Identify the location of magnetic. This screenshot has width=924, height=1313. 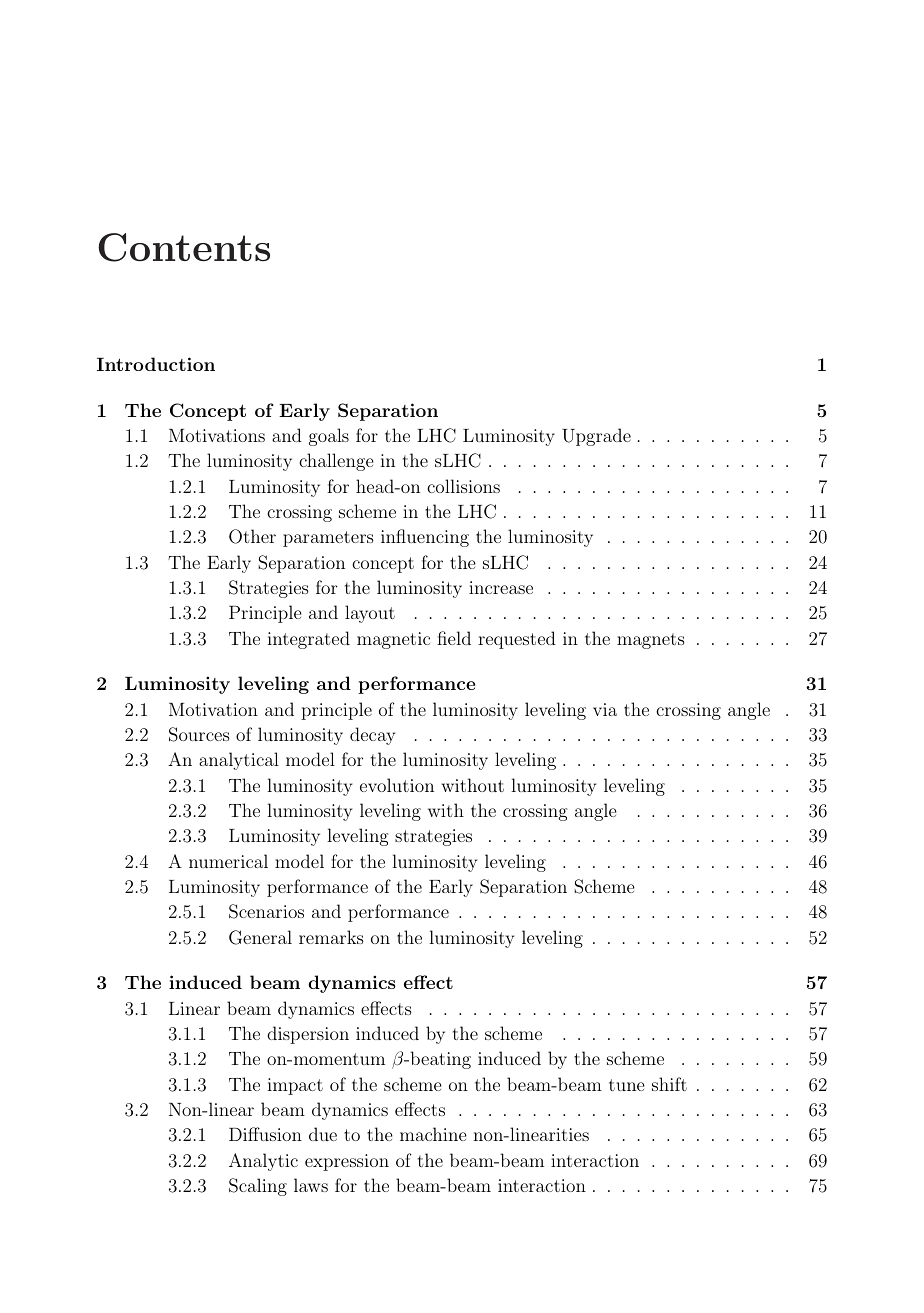
(393, 640).
